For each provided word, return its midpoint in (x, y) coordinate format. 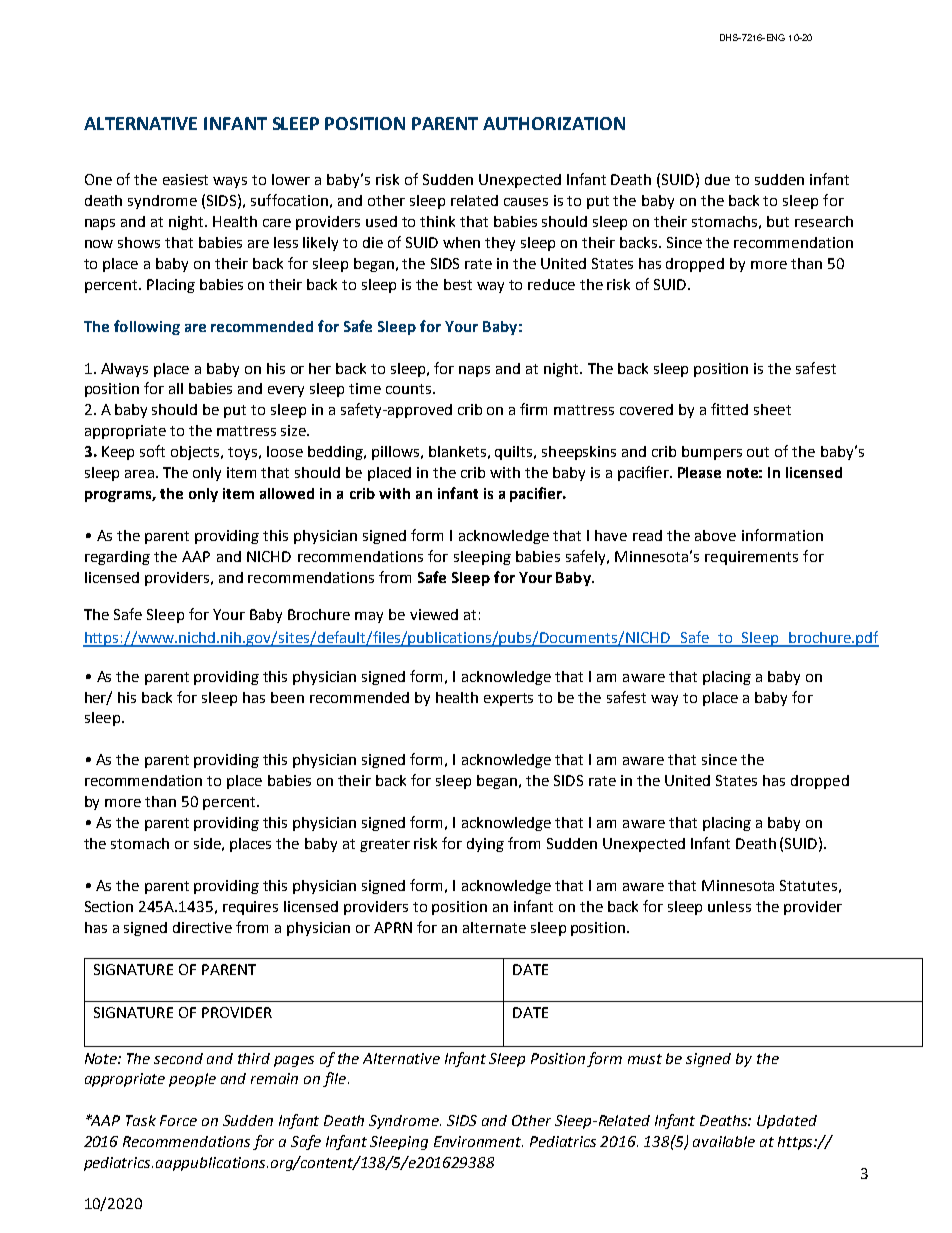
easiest (185, 179)
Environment (478, 1141)
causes (526, 202)
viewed (434, 614)
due (717, 179)
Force (178, 1120)
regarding (117, 558)
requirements (751, 558)
